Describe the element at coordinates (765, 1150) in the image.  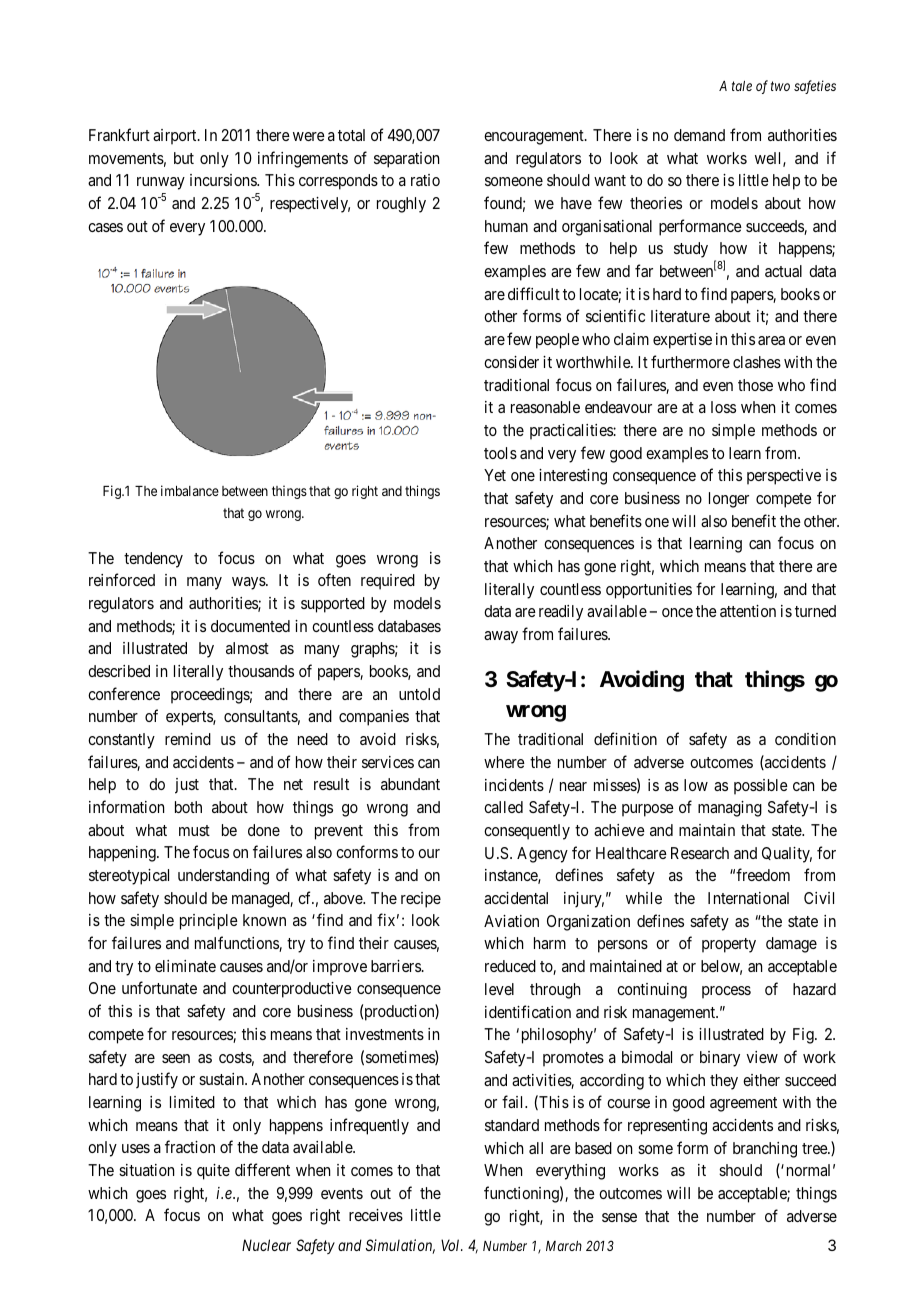
I see `branching` at that location.
